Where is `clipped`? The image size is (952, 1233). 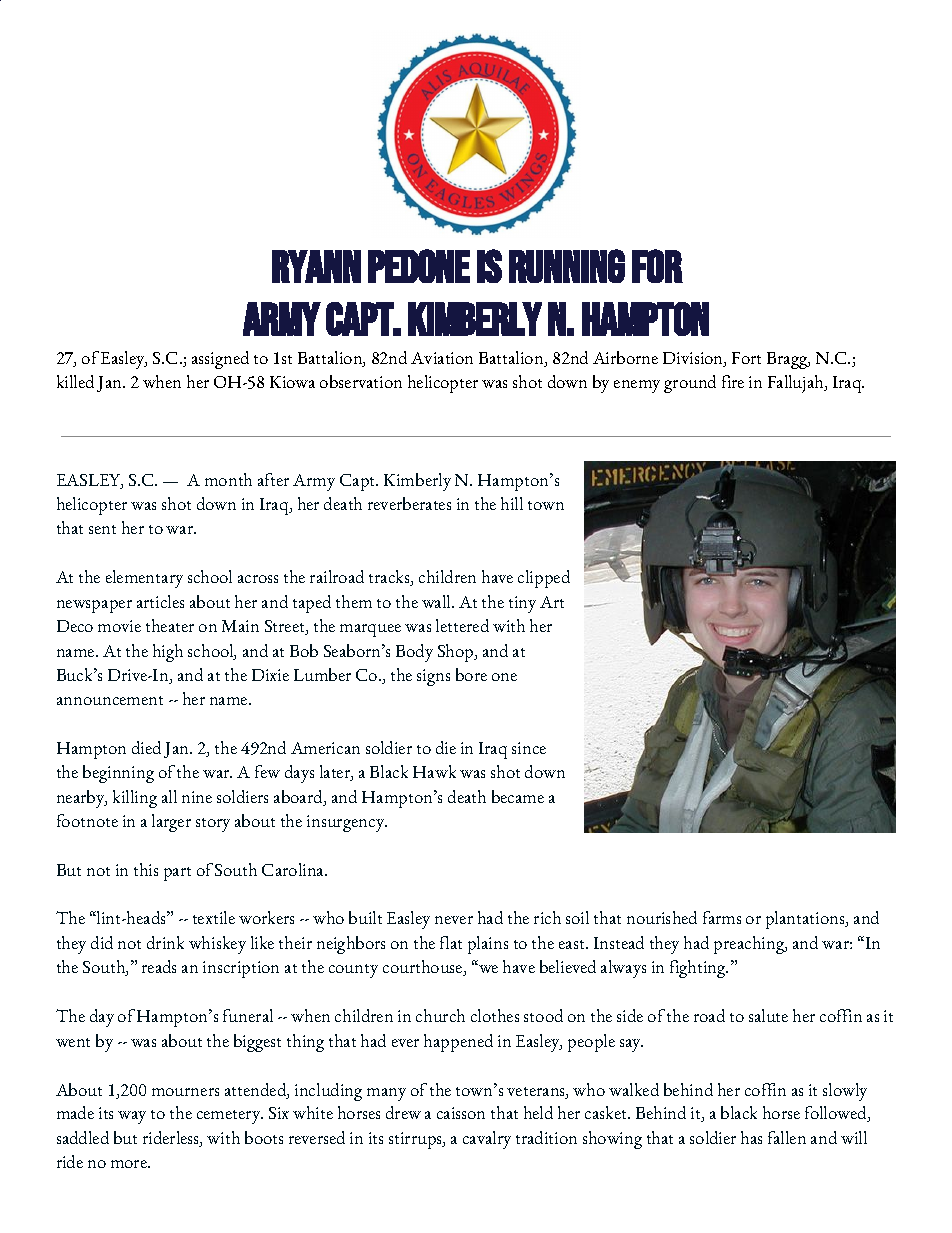 clipped is located at coordinates (544, 579).
